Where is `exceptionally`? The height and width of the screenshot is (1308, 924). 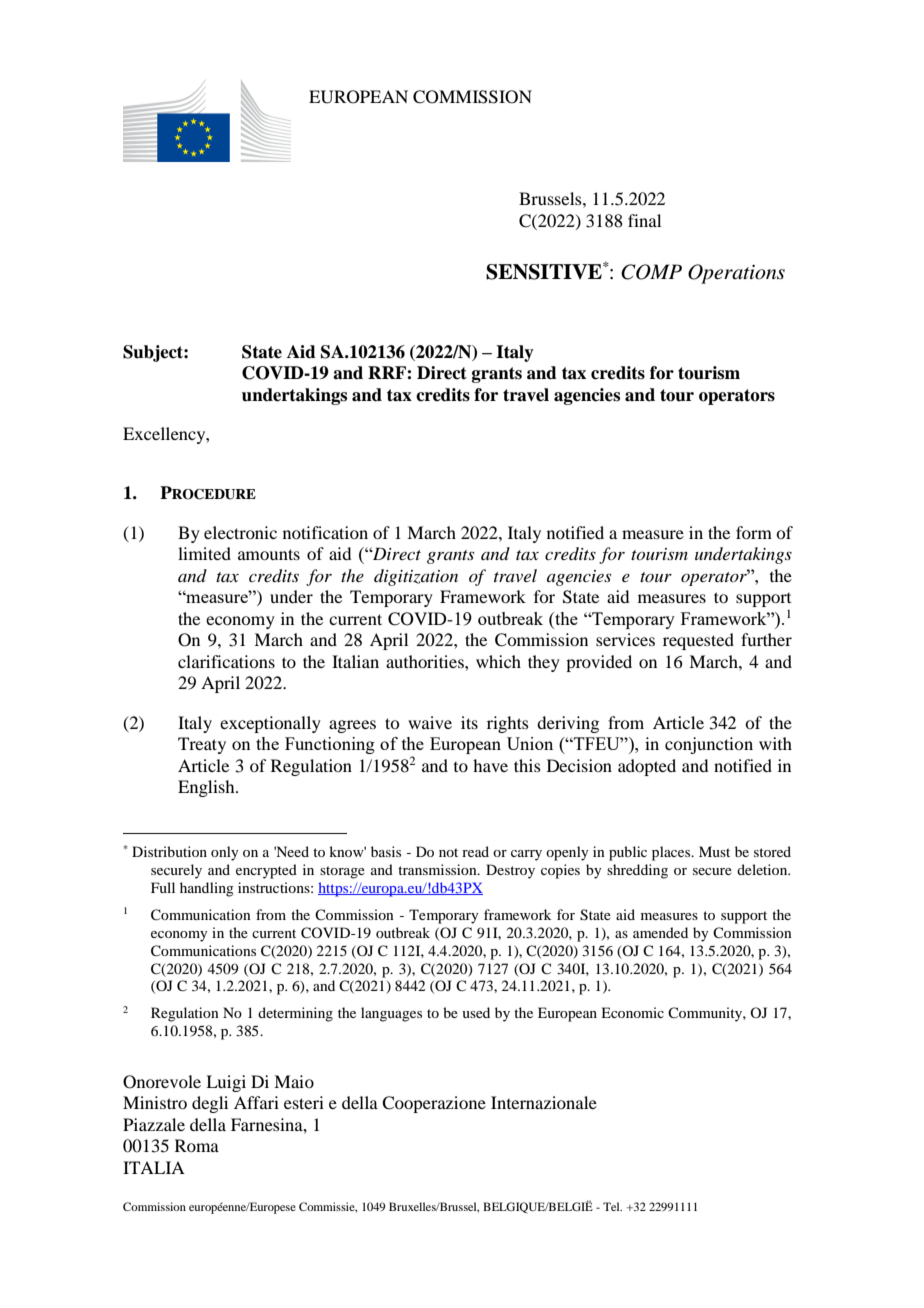
exceptionally is located at coordinates (270, 724).
